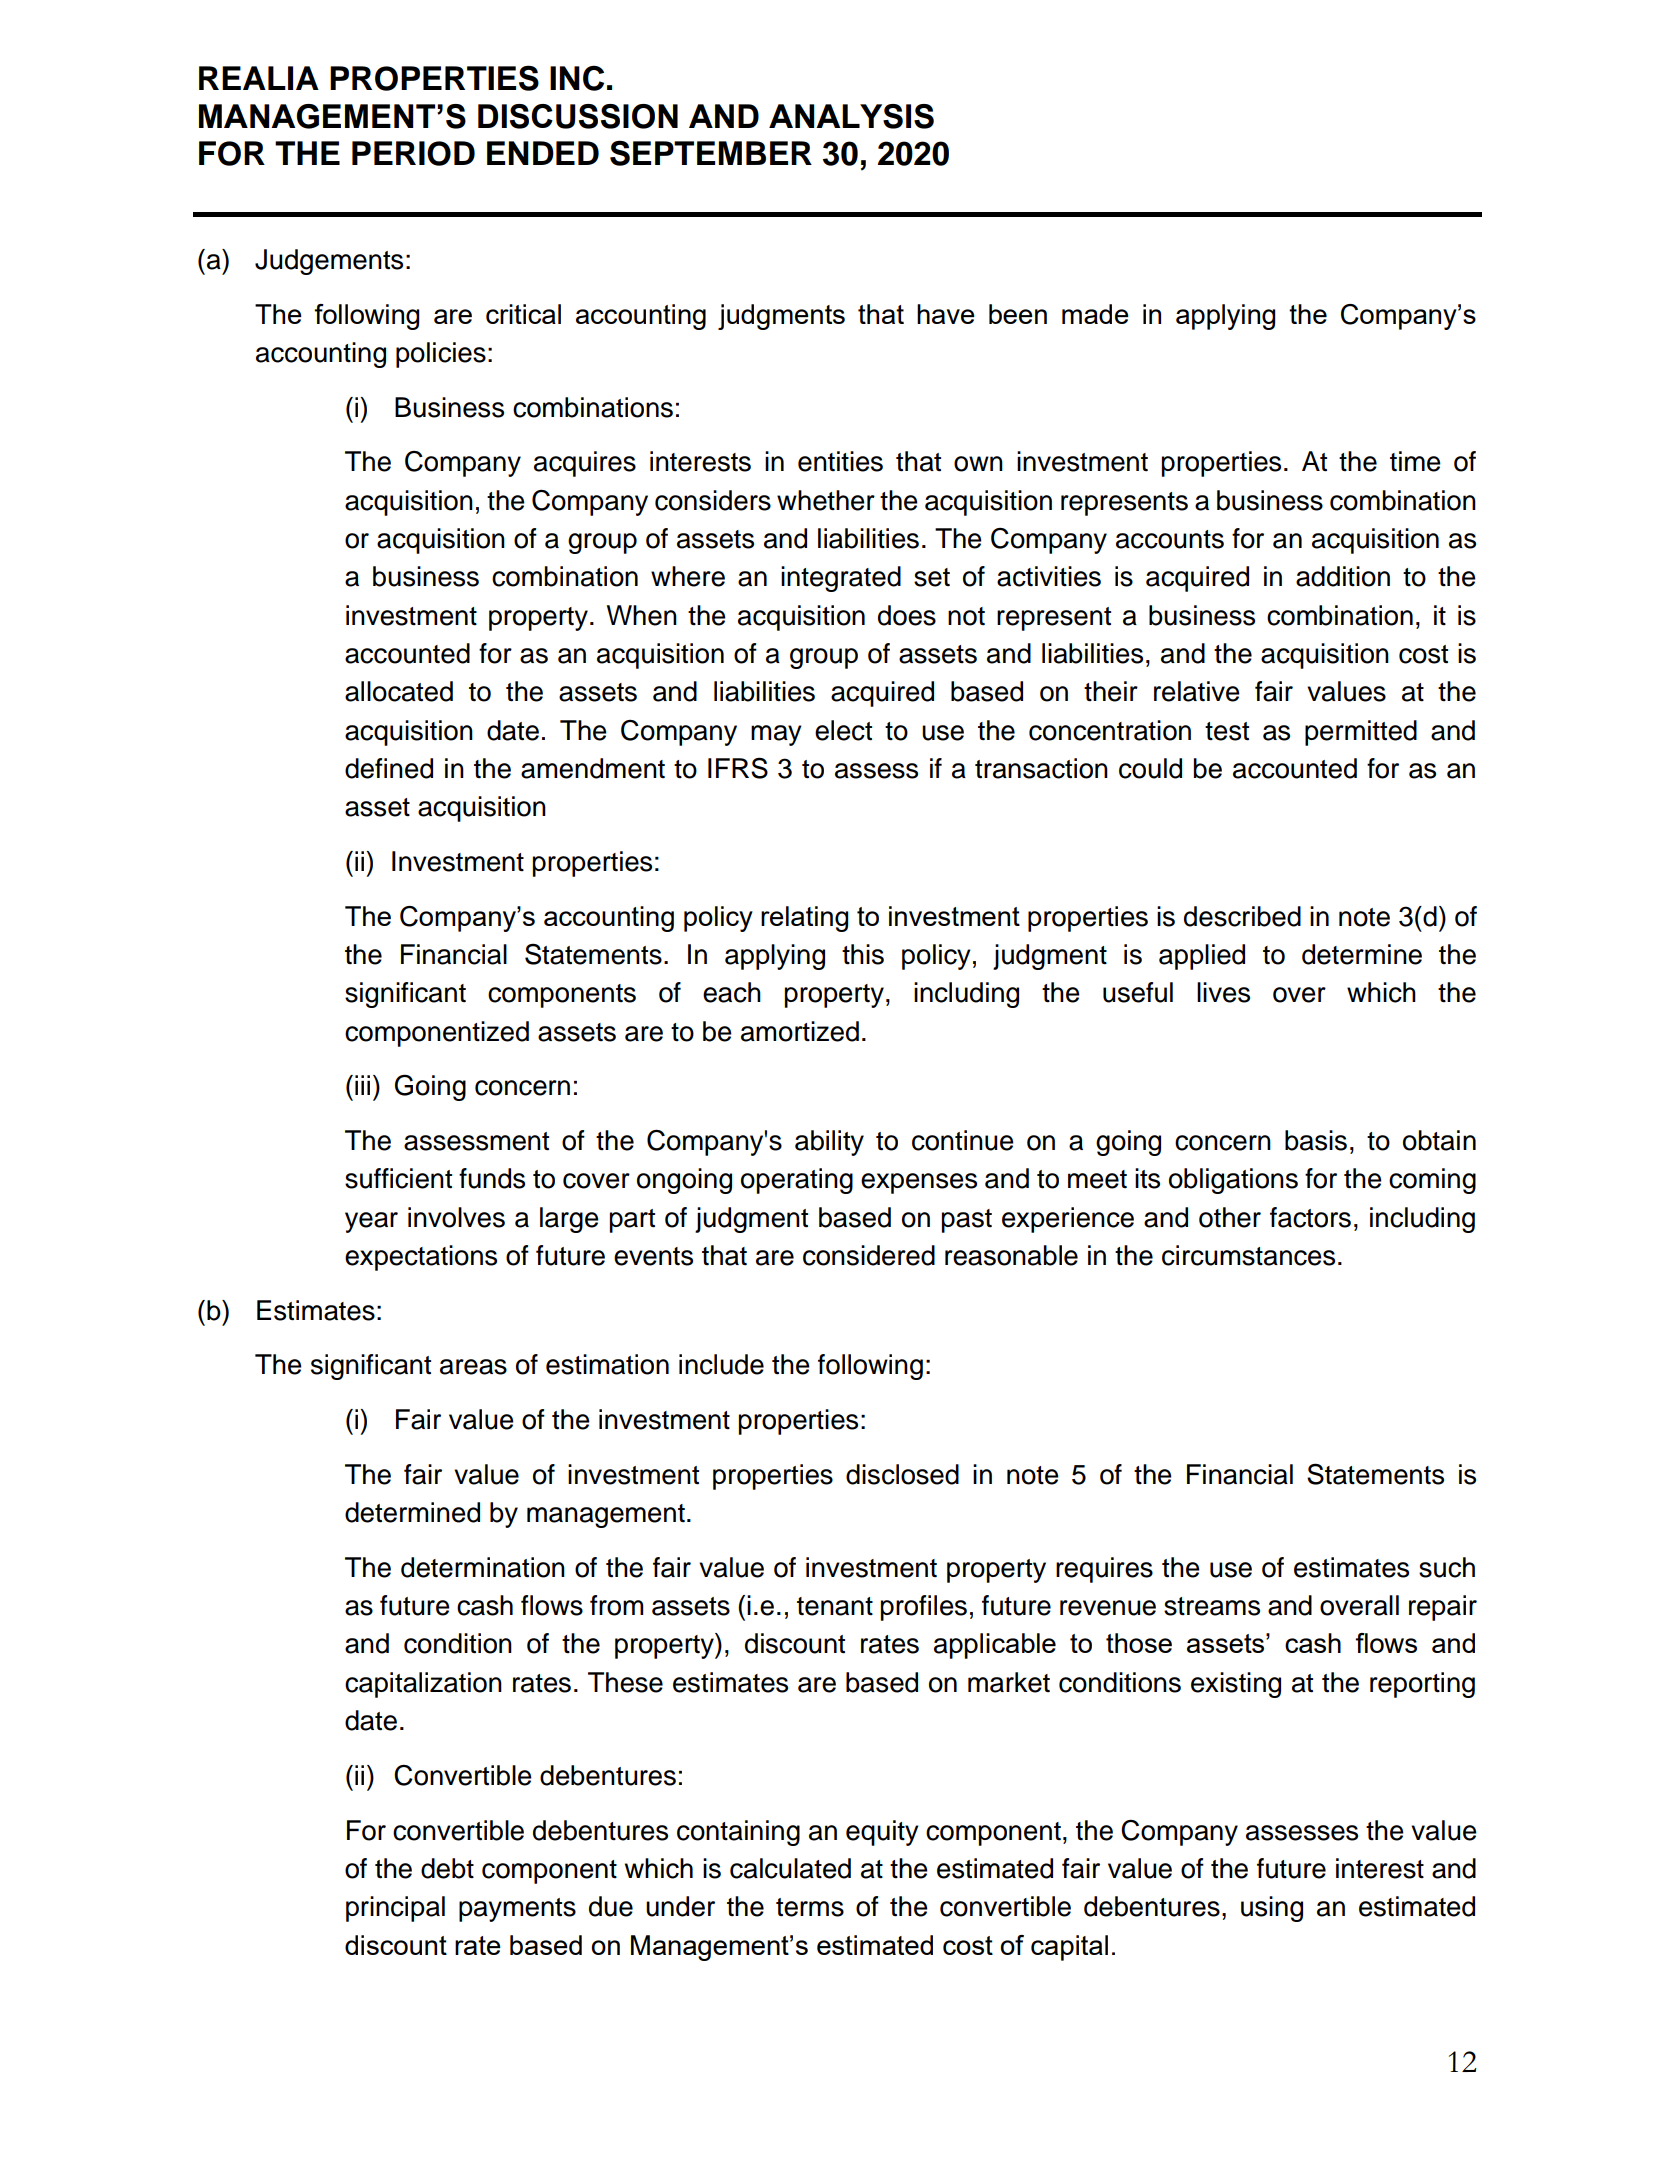  Describe the element at coordinates (804, 919) in the screenshot. I see `relating` at that location.
